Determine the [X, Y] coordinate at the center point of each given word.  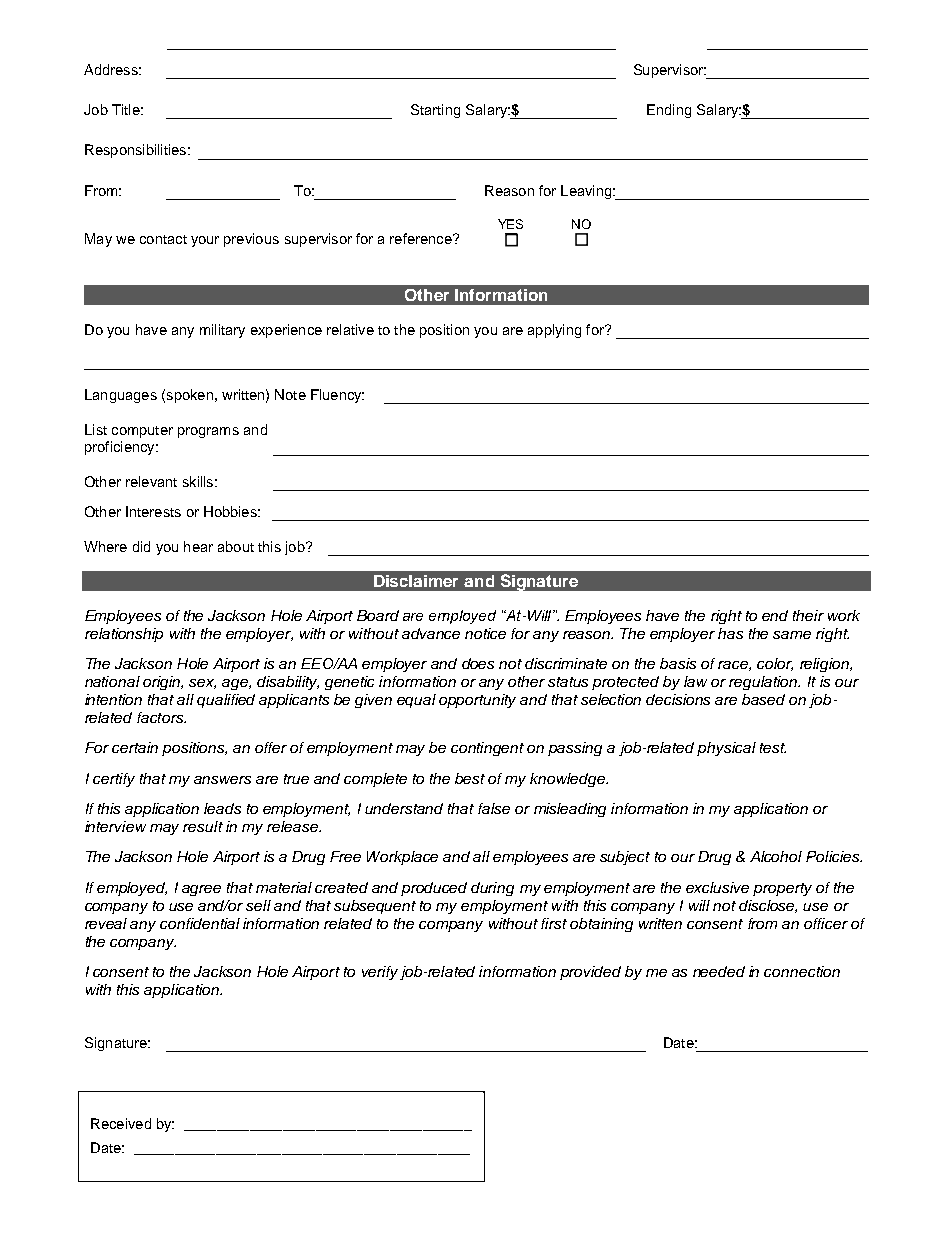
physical [726, 749]
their [808, 615]
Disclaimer [416, 581]
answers [222, 780]
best [470, 778]
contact [163, 239]
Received [121, 1123]
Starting [435, 111]
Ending [669, 111]
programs [208, 432]
